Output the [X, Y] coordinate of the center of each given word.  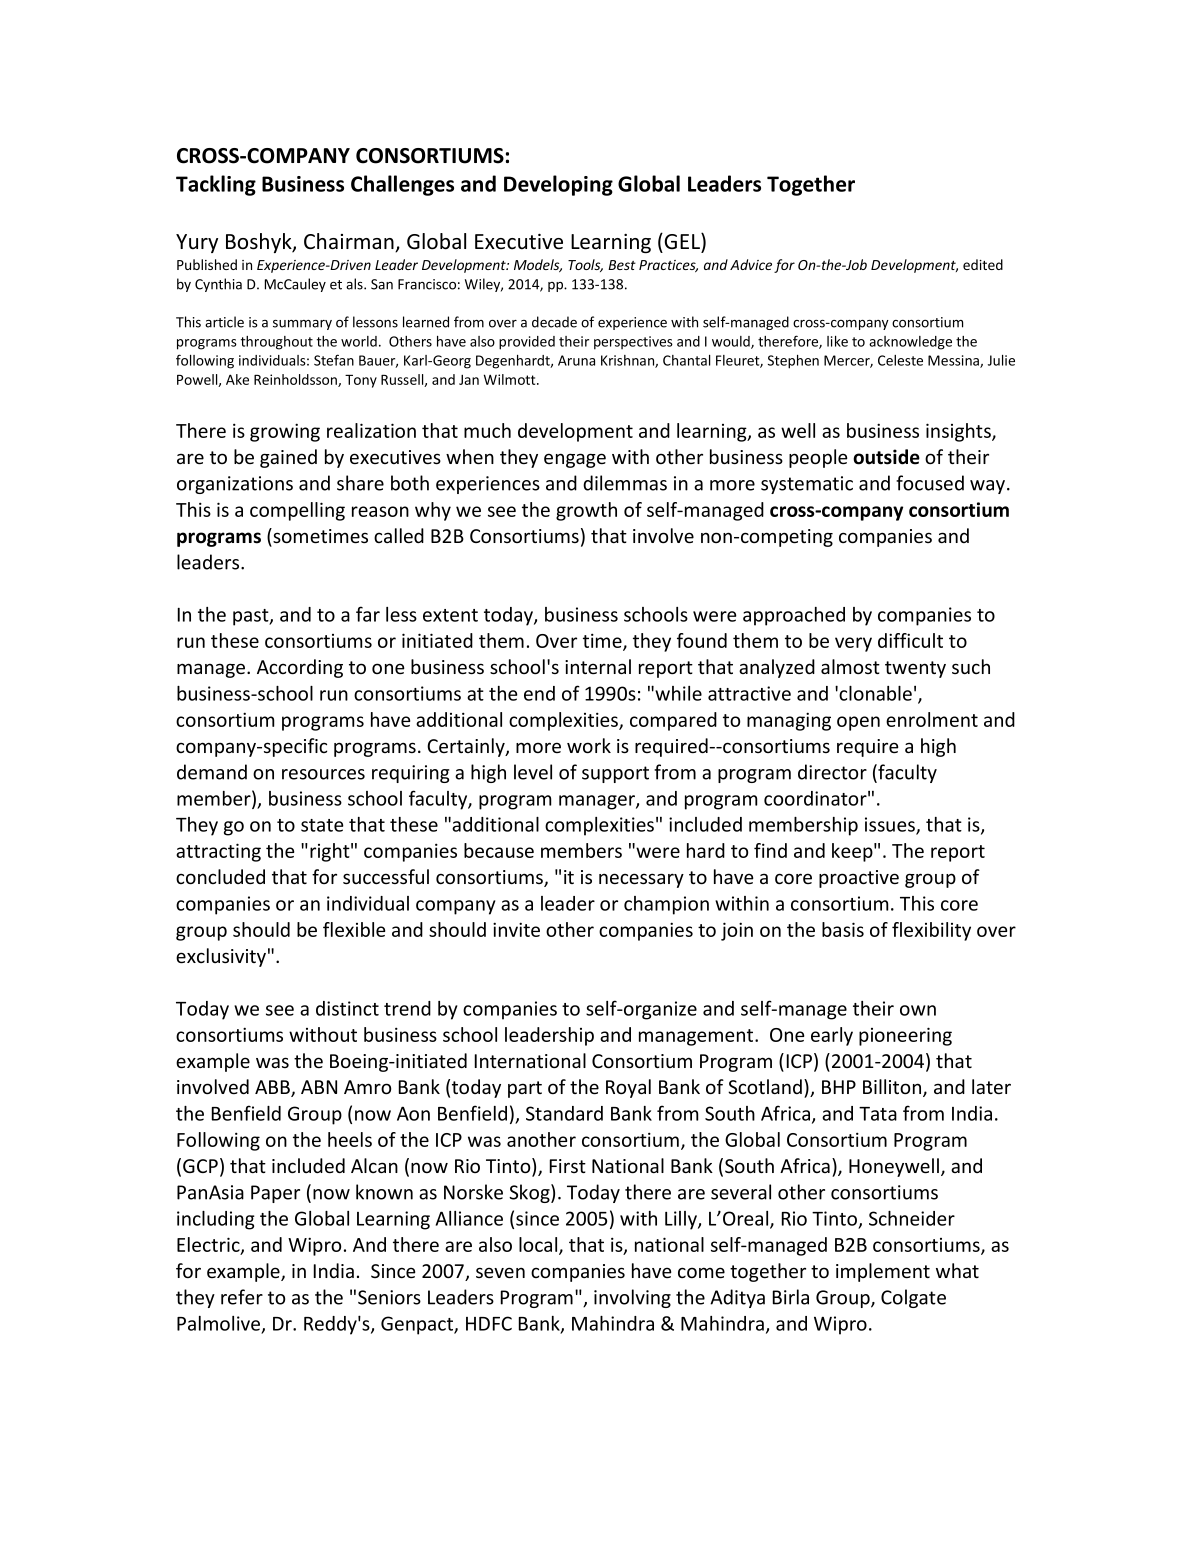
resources [323, 774]
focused [930, 483]
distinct [347, 1008]
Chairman [350, 242]
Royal [628, 1088]
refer [242, 1297]
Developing [558, 185]
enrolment [932, 719]
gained [288, 458]
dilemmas [625, 483]
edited [983, 264]
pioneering [905, 1036]
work [589, 745]
